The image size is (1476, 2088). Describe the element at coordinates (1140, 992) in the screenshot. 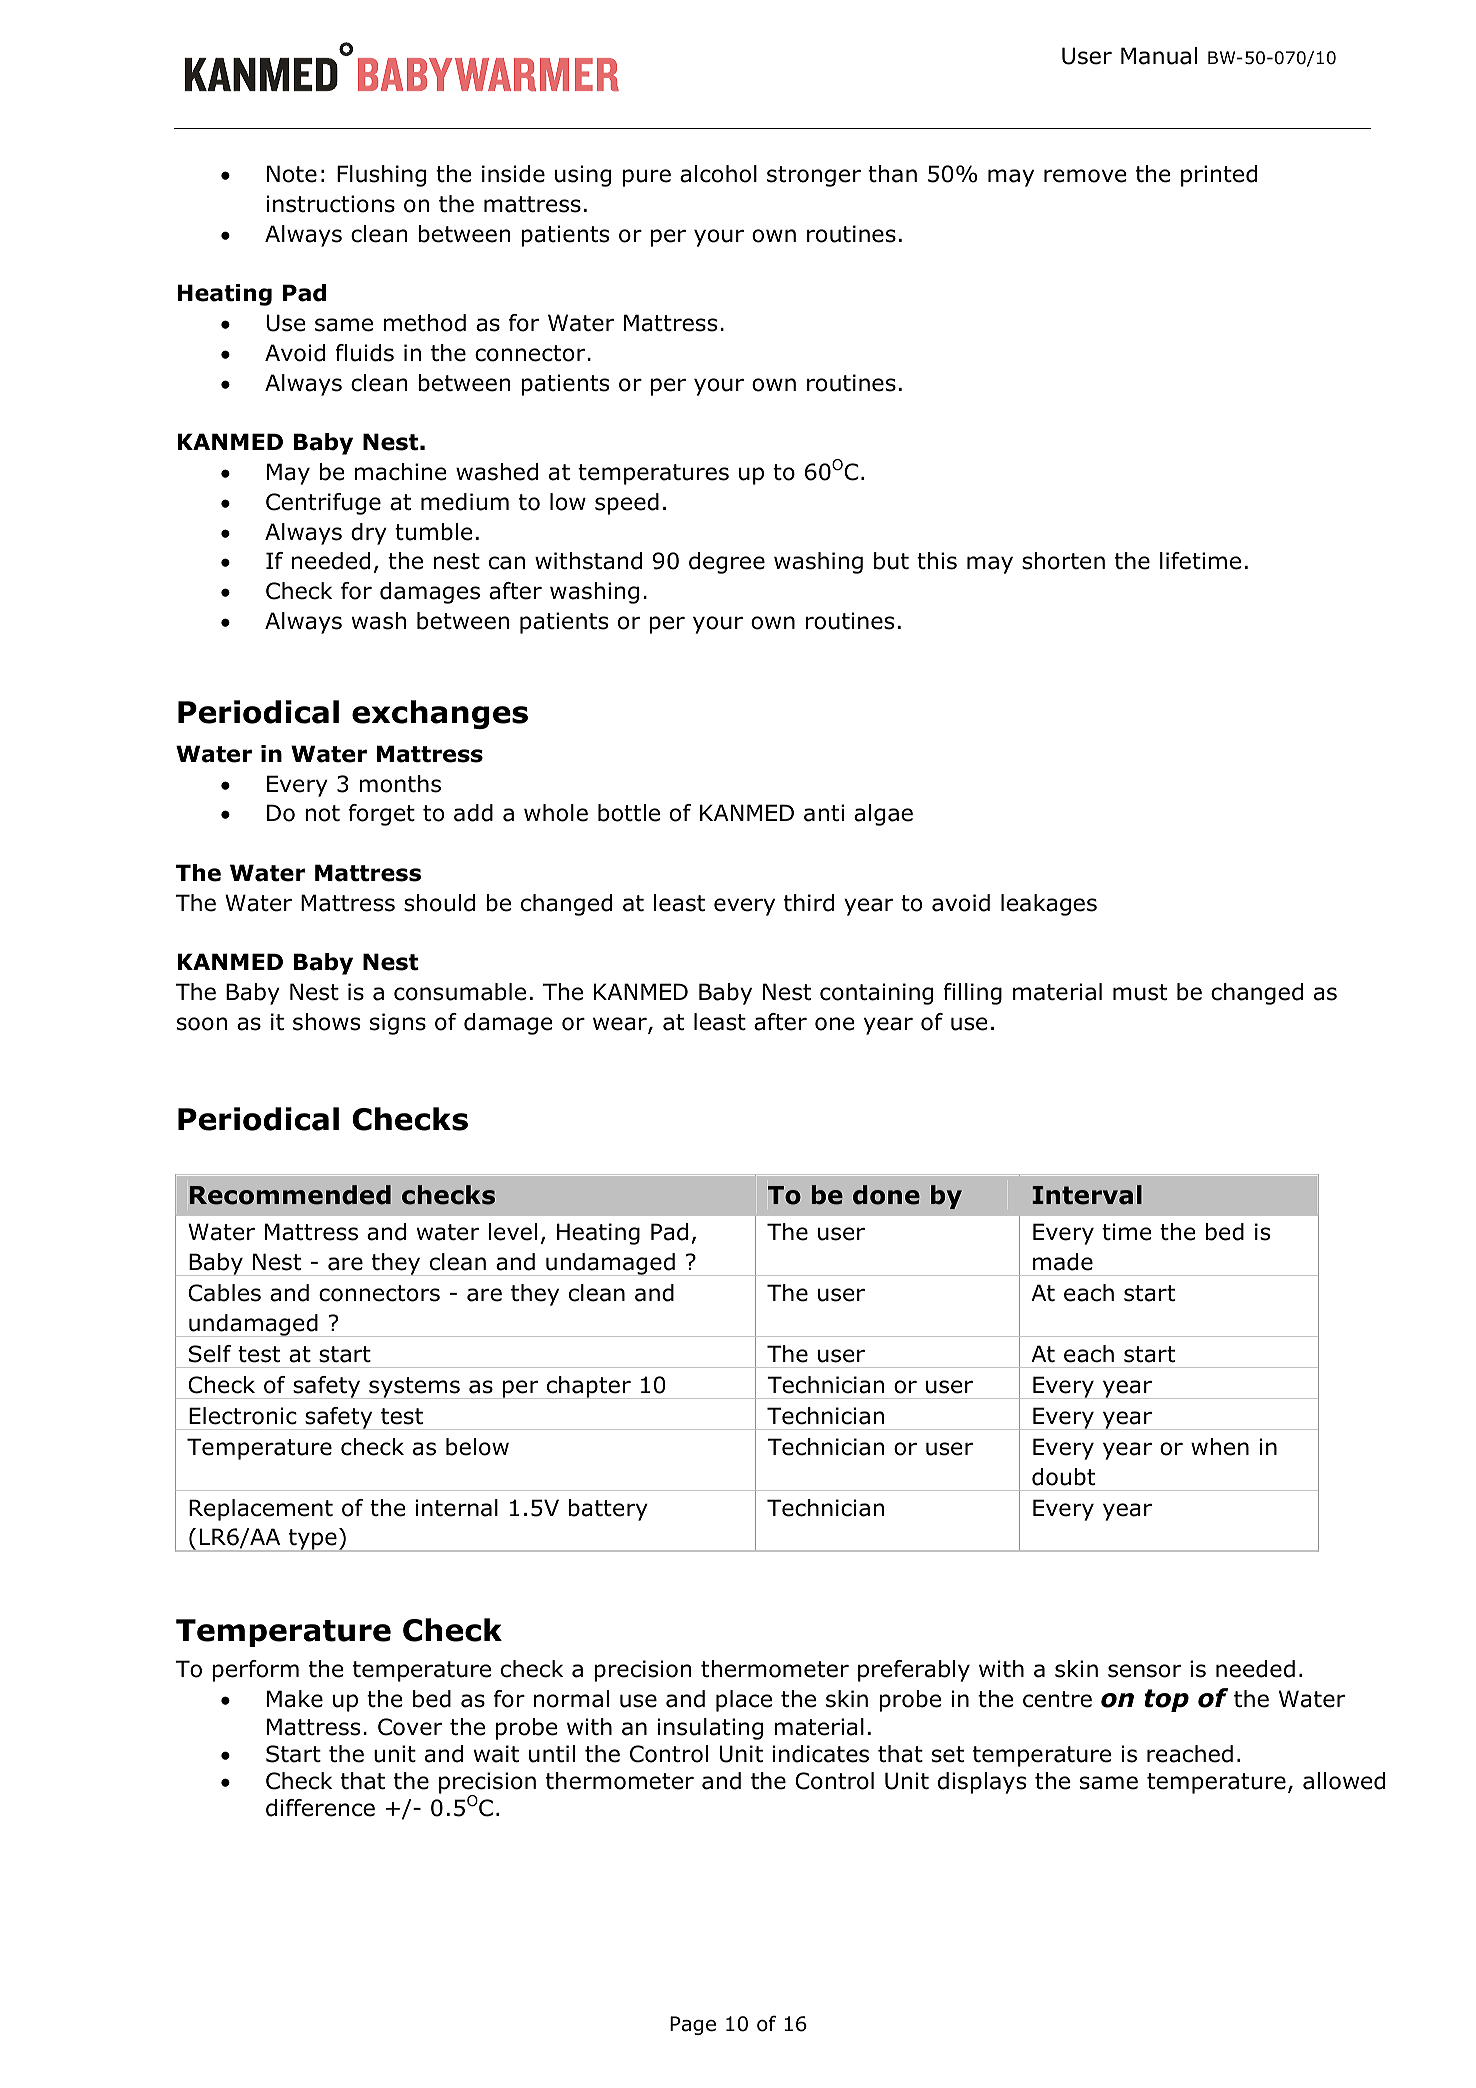

I see `must` at that location.
